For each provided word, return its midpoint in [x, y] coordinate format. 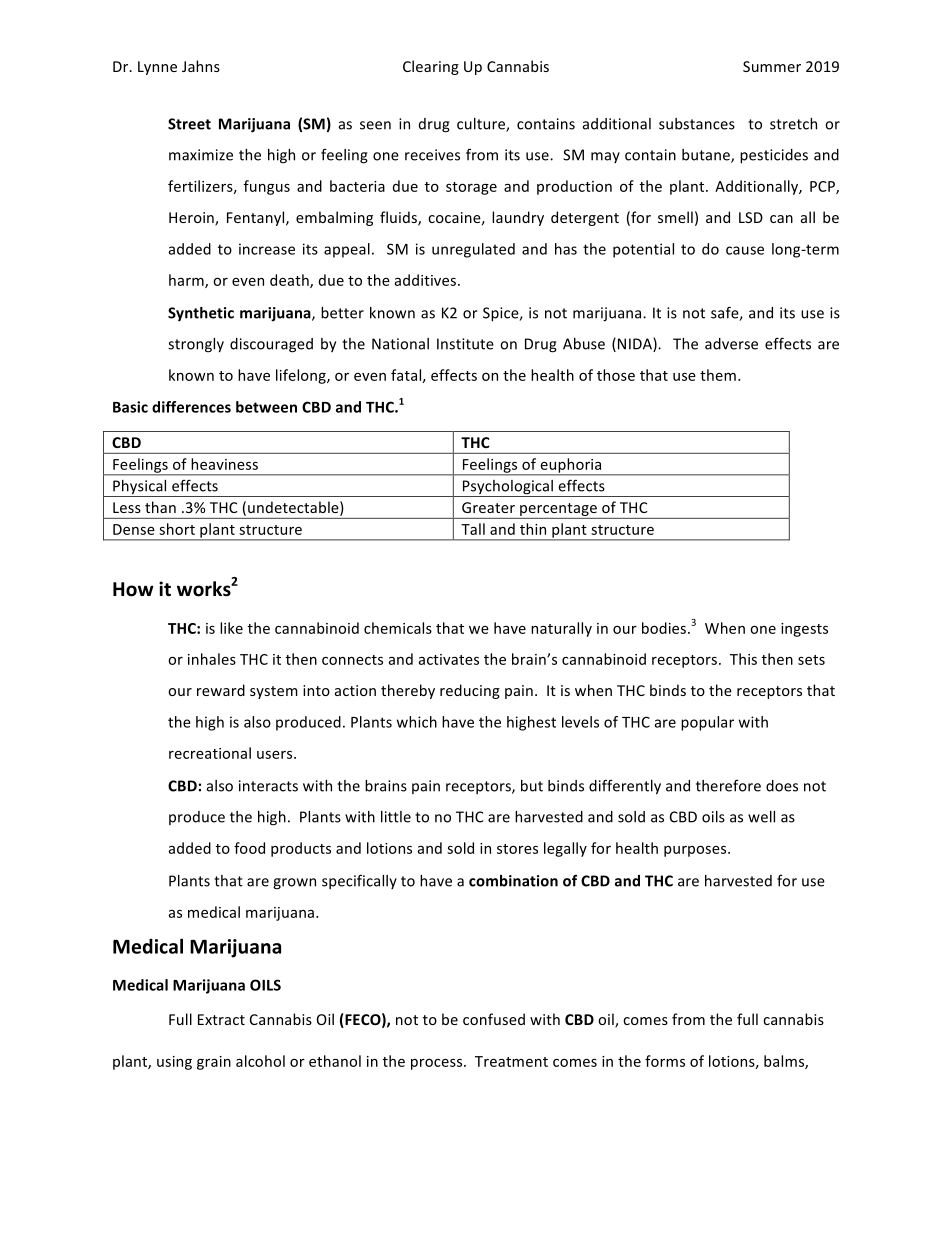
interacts [268, 786]
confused [494, 1019]
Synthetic [201, 314]
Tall [473, 529]
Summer [772, 66]
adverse [731, 344]
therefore [728, 786]
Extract [221, 1019]
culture [482, 125]
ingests [804, 630]
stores [517, 849]
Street [189, 124]
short [177, 529]
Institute [465, 344]
